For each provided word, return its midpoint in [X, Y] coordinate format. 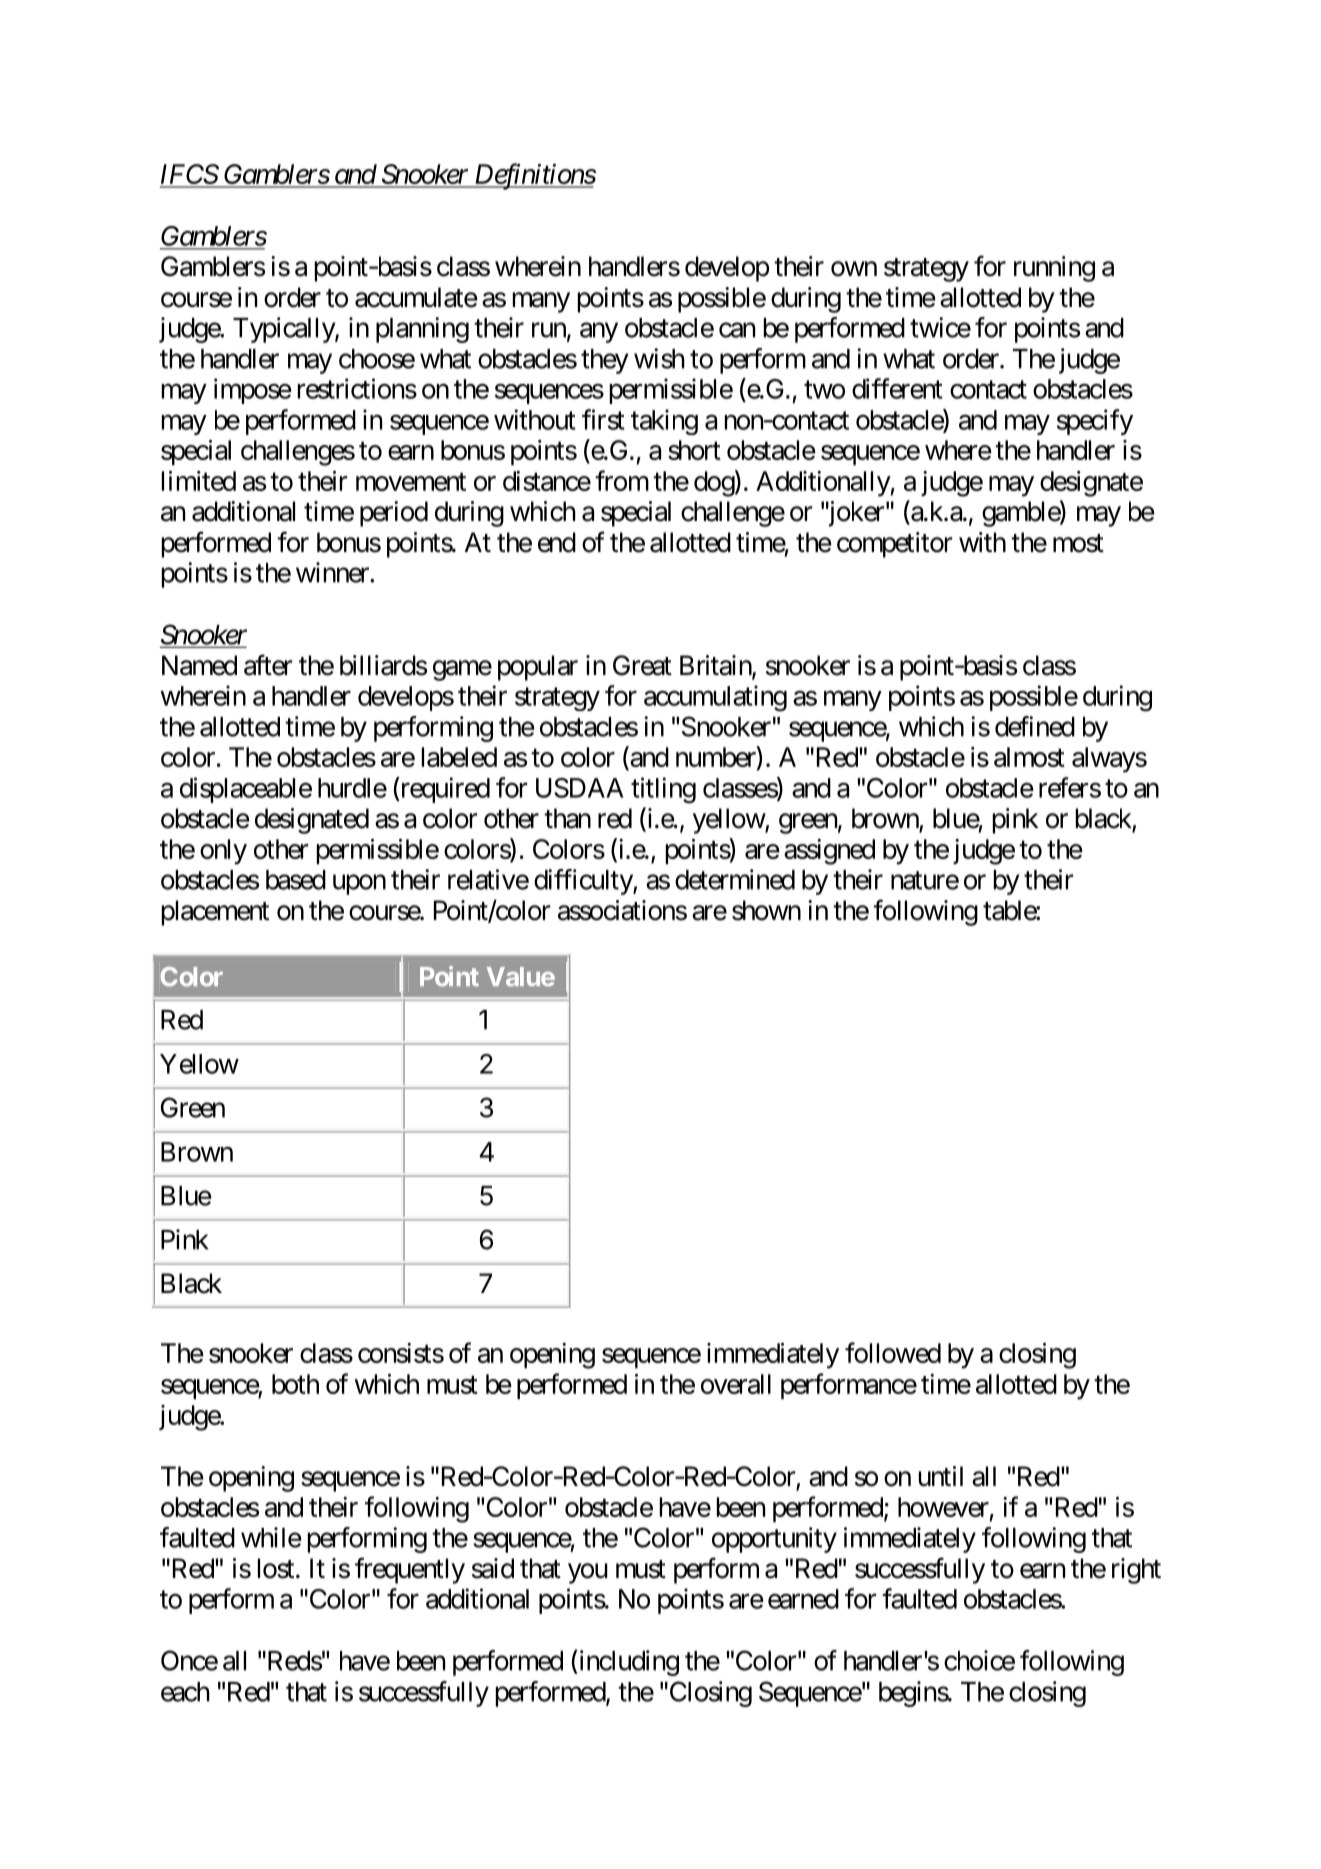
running [1054, 269]
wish [659, 358]
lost [276, 1568]
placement [215, 913]
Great [642, 665]
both [295, 1384]
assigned [829, 852]
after [268, 665]
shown [766, 910]
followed [893, 1352]
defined [1035, 726]
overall [736, 1384]
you [588, 1573]
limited [199, 481]
